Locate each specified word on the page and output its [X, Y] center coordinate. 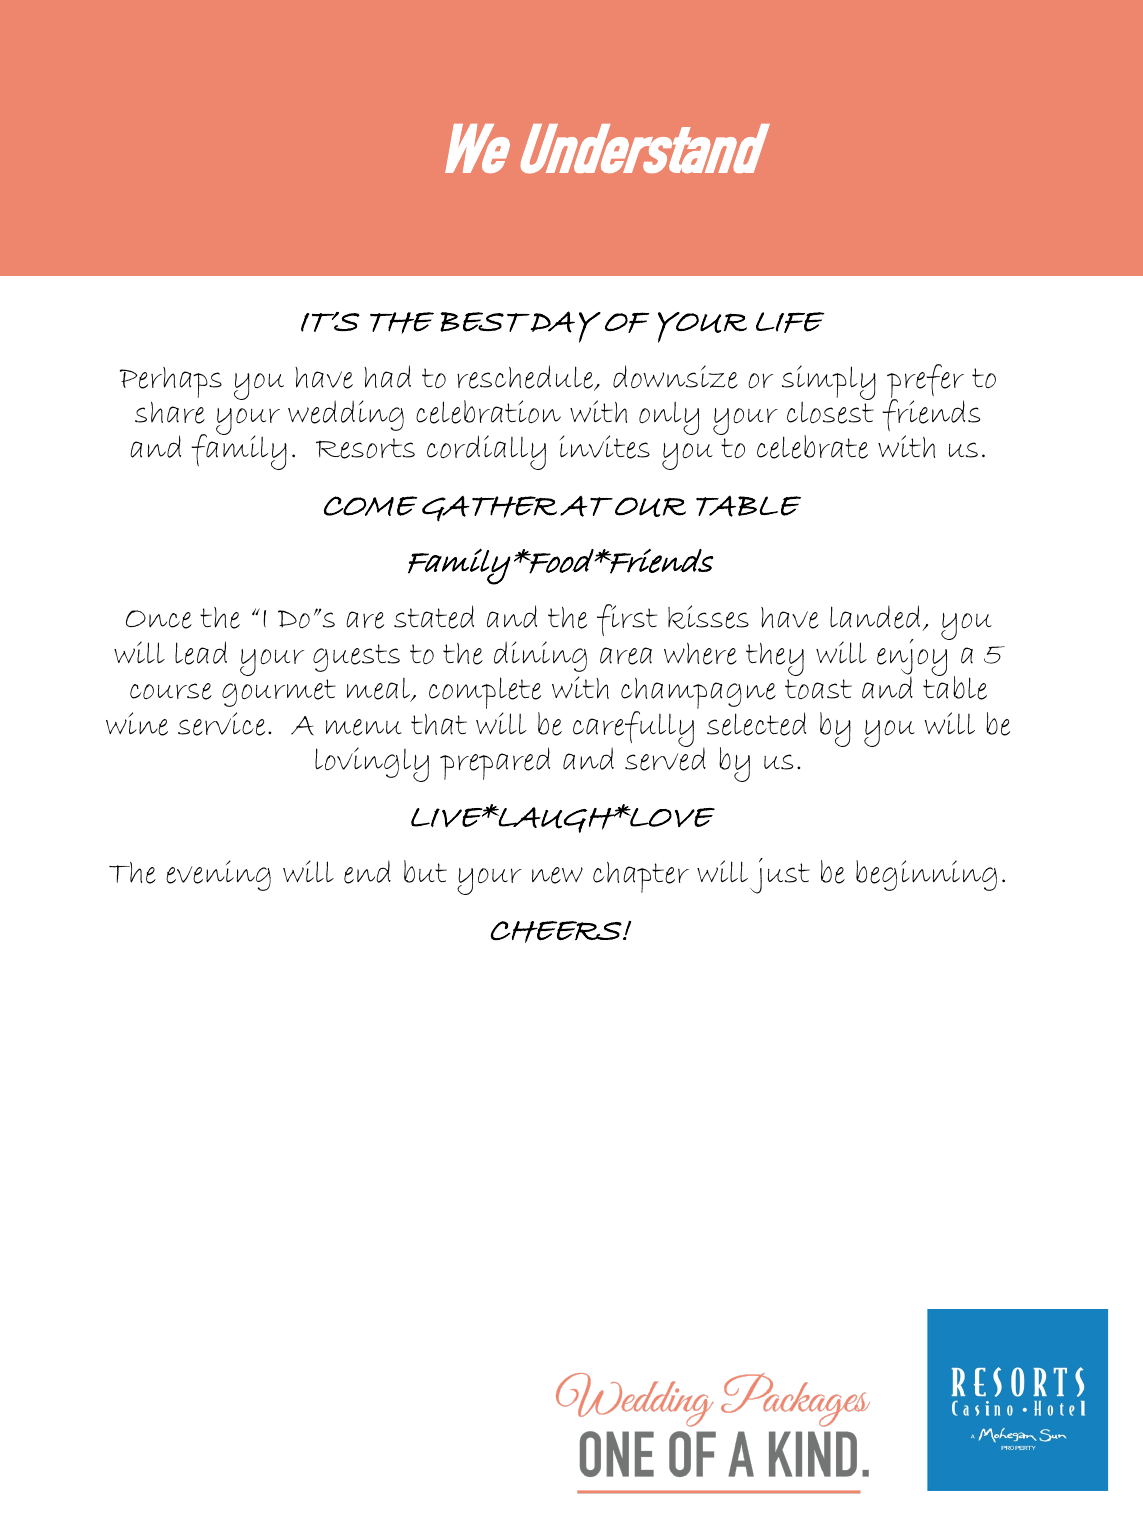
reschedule [526, 378]
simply [829, 384]
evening [218, 875]
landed [875, 617]
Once [159, 619]
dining [540, 656]
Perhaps [171, 382]
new [557, 875]
